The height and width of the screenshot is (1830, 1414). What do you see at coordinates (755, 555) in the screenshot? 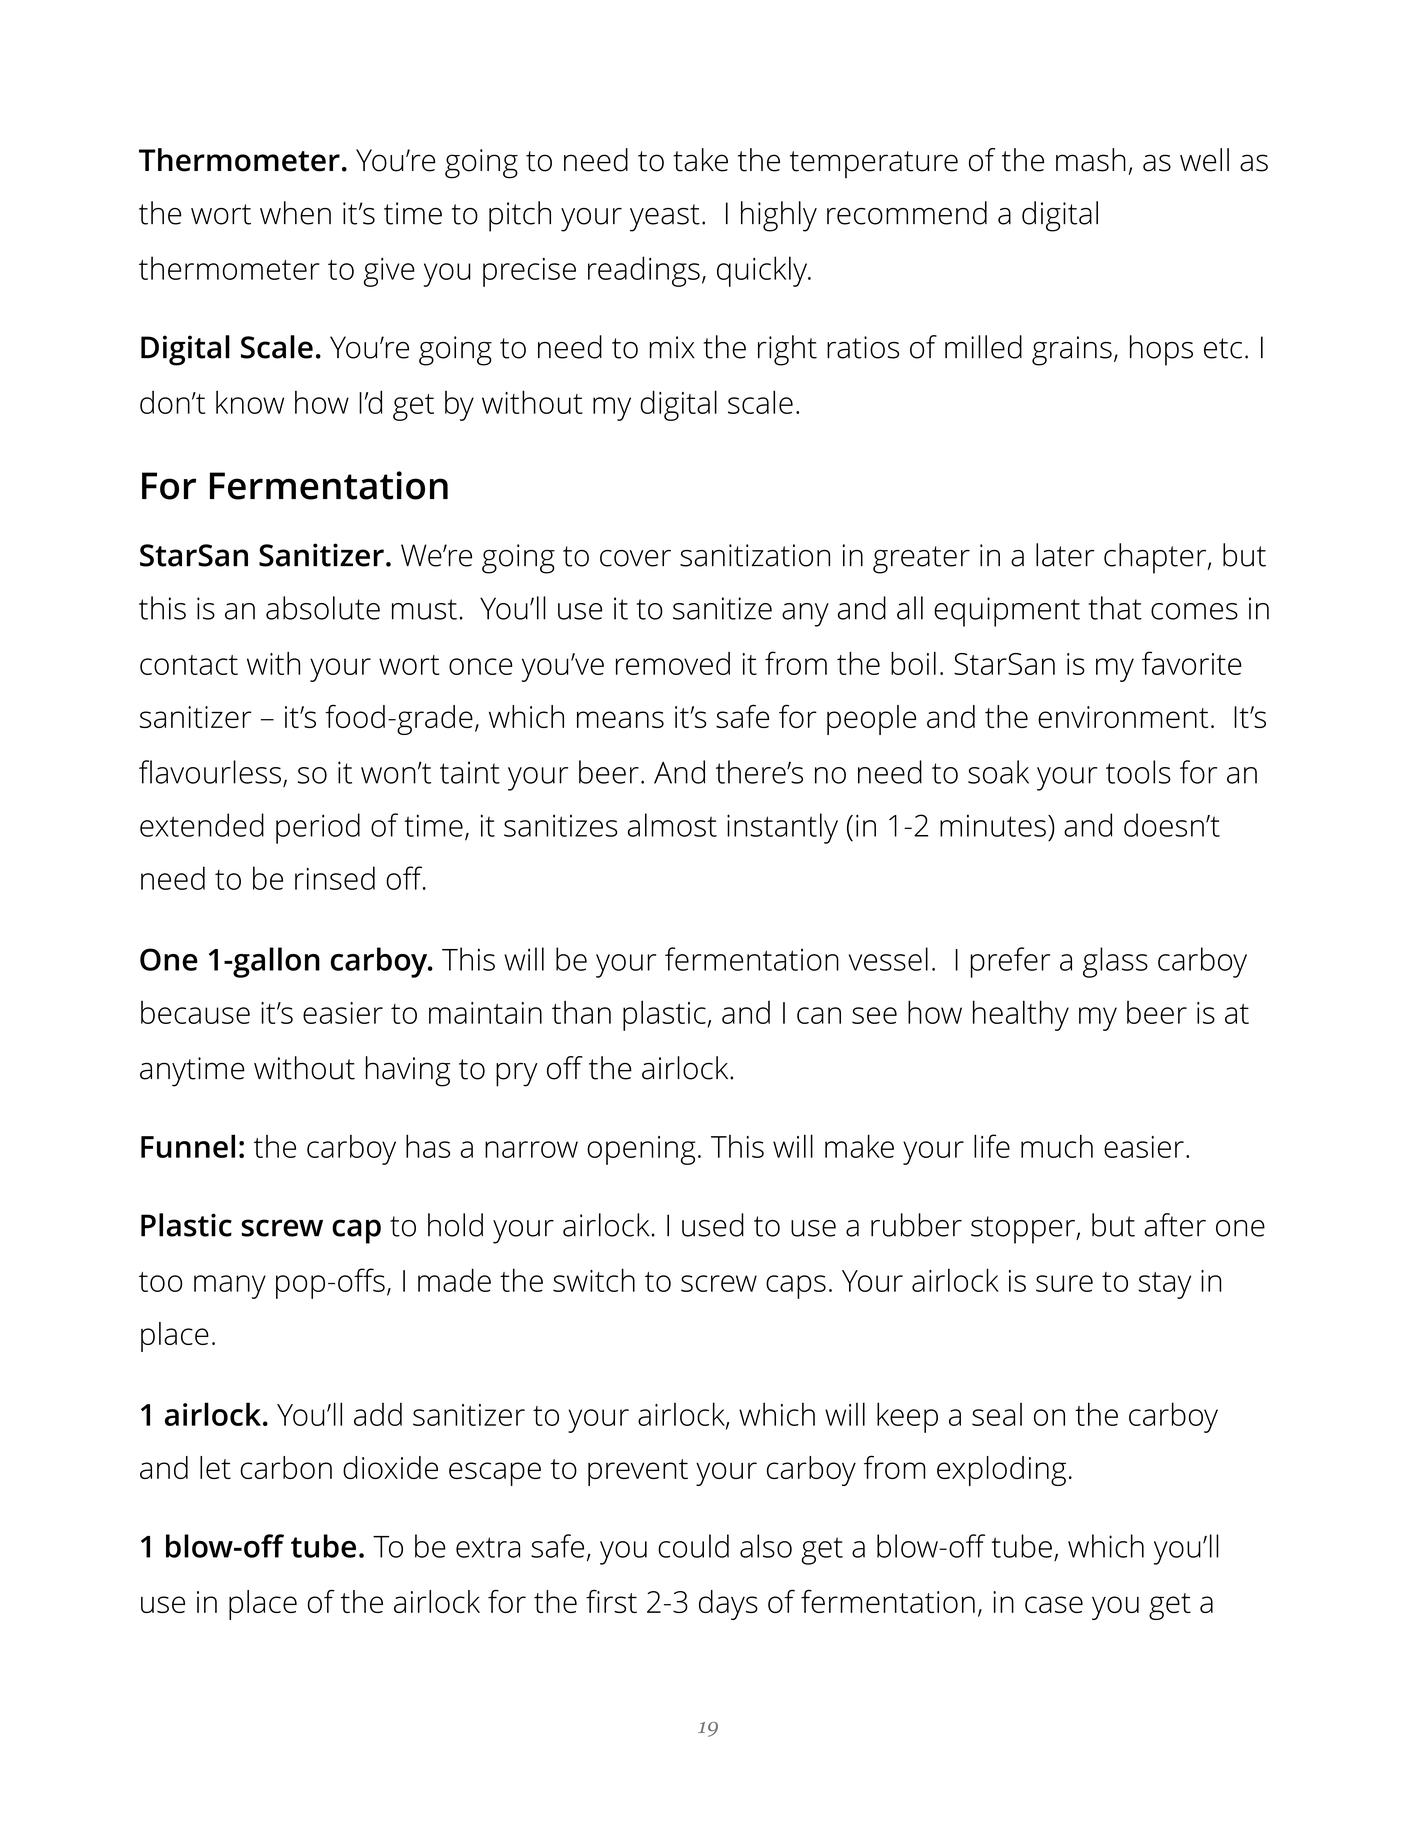
I see `sanitization` at bounding box center [755, 555].
